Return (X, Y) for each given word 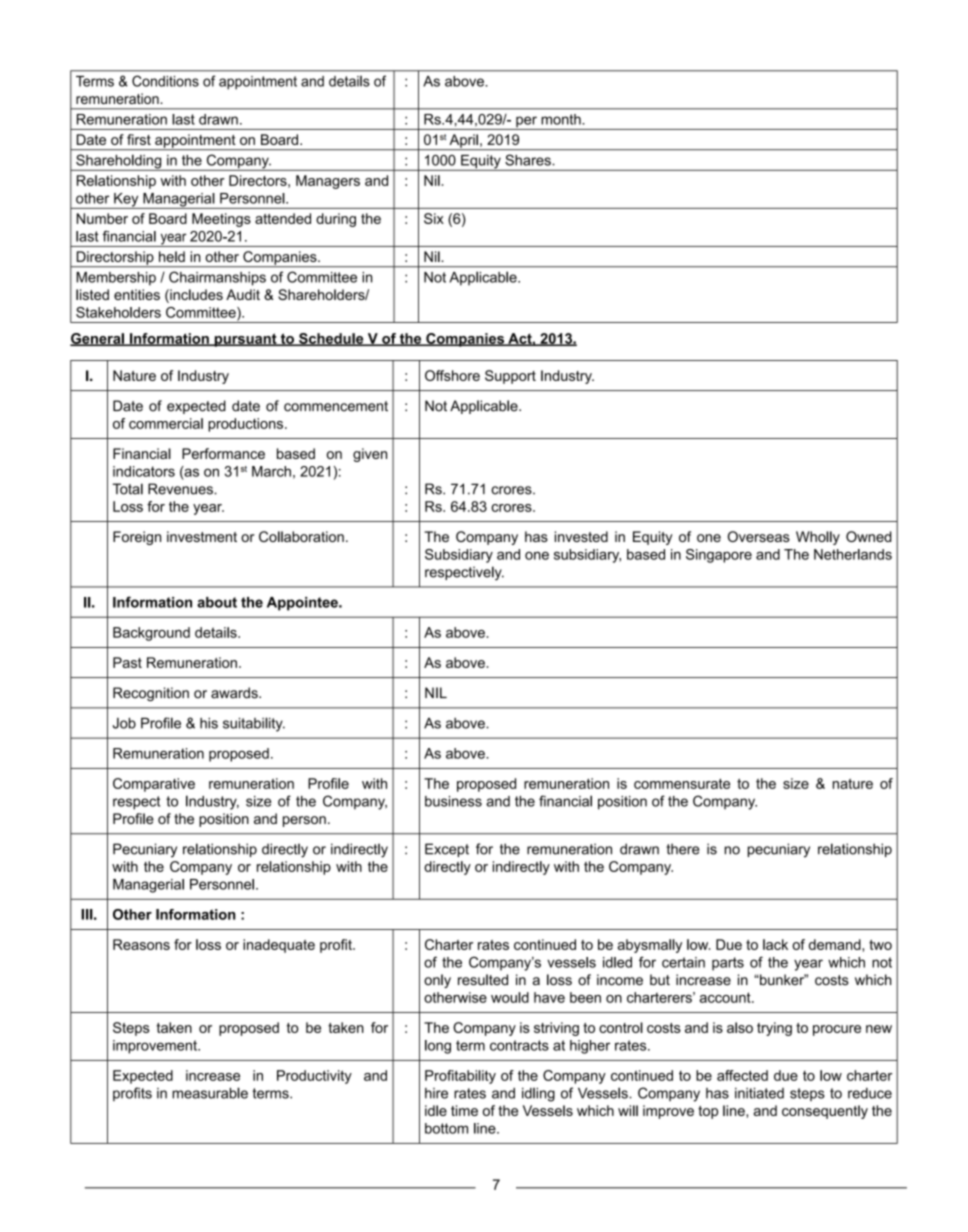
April (463, 142)
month (562, 119)
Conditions (165, 81)
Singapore (719, 556)
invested (581, 536)
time (464, 1110)
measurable (210, 1093)
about (217, 602)
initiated (759, 1093)
